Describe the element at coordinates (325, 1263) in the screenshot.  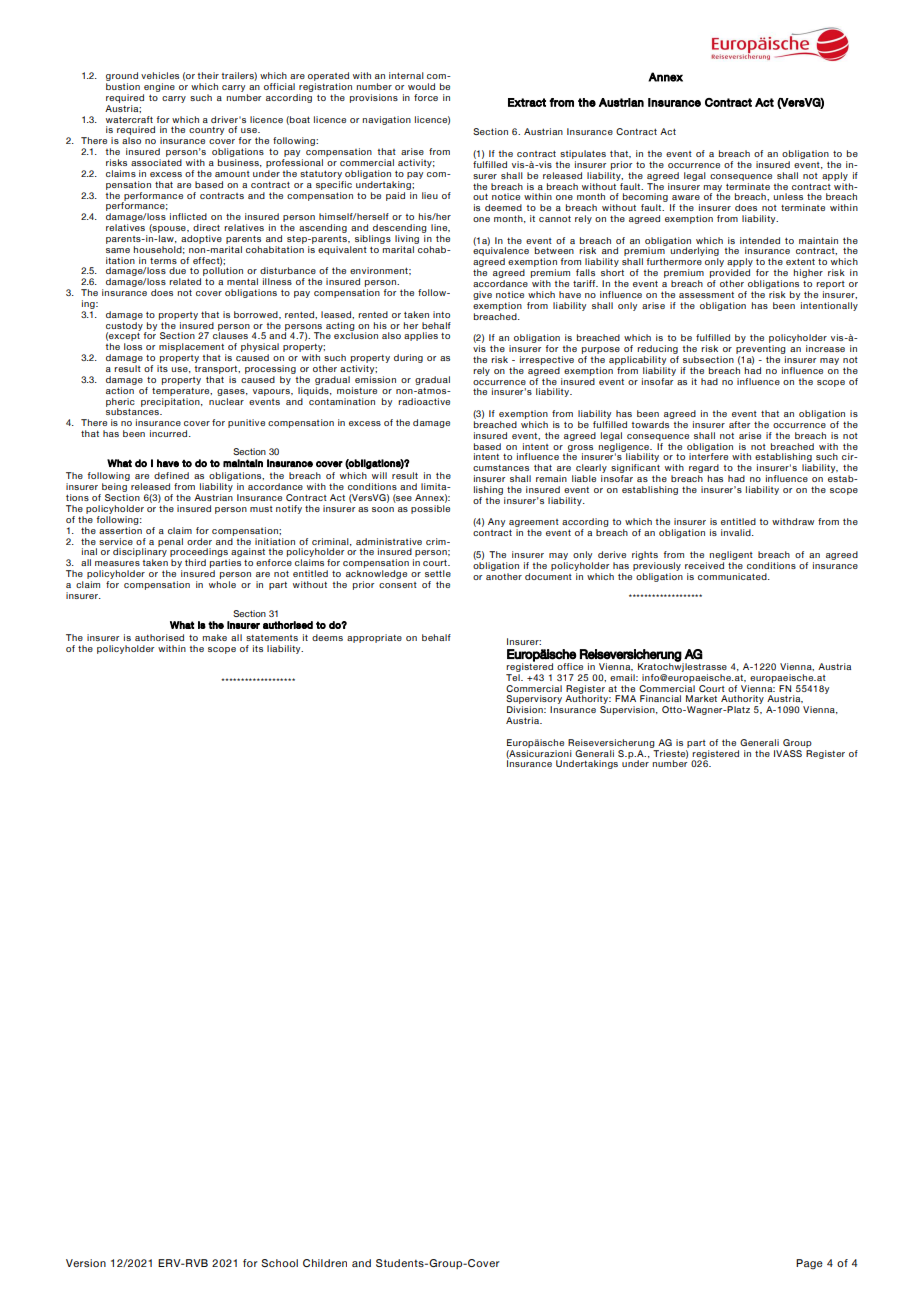
I see `Children` at that location.
